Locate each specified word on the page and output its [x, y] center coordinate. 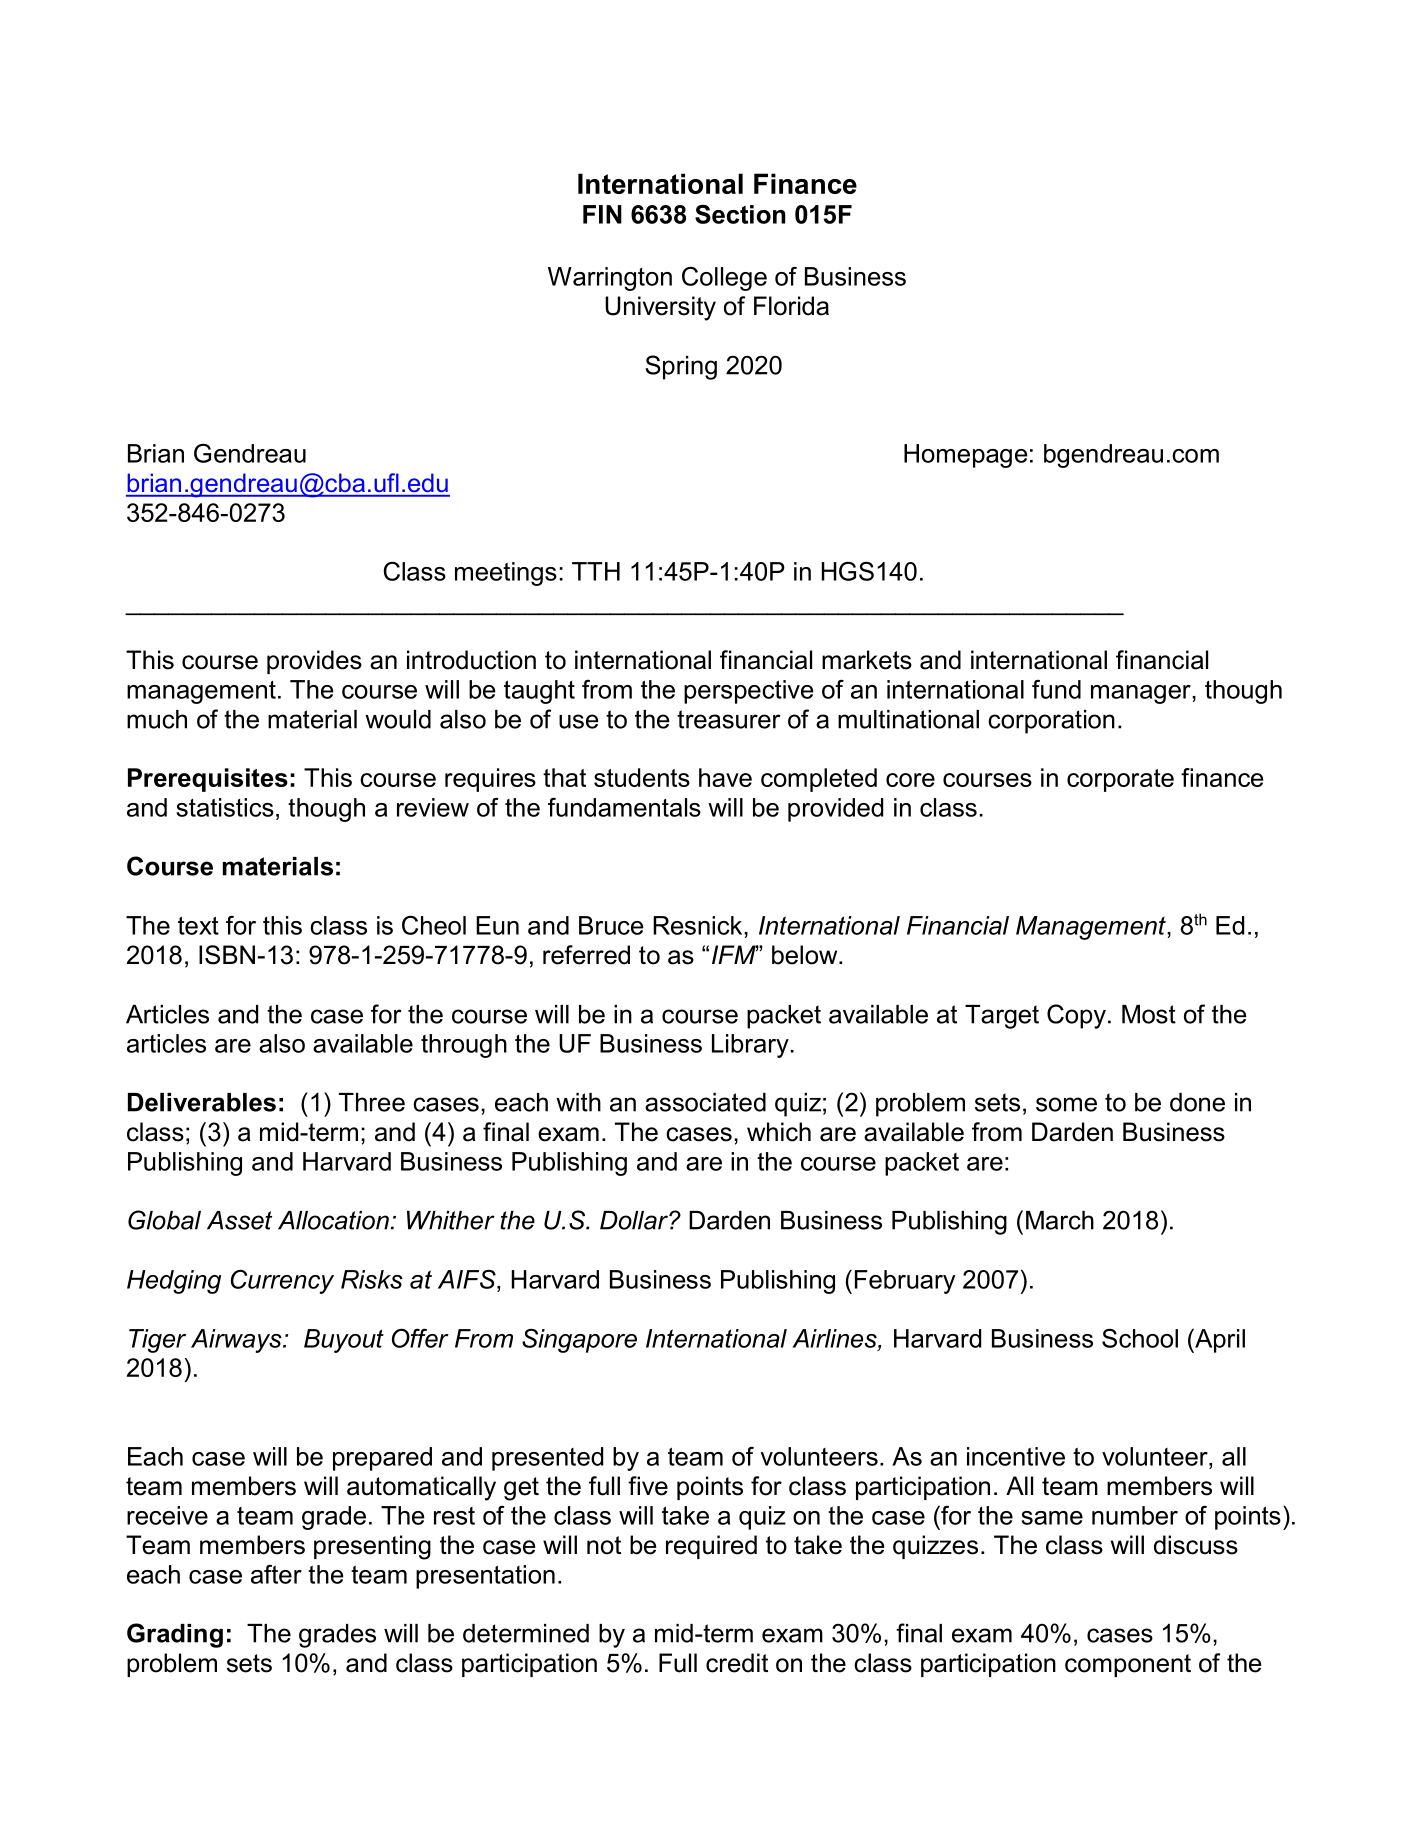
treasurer [729, 719]
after [276, 1574]
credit [737, 1663]
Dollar [635, 1220]
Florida [791, 306]
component [1128, 1665]
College [724, 278]
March [1060, 1220]
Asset [239, 1220]
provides [314, 662]
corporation [1051, 722]
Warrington [610, 279]
